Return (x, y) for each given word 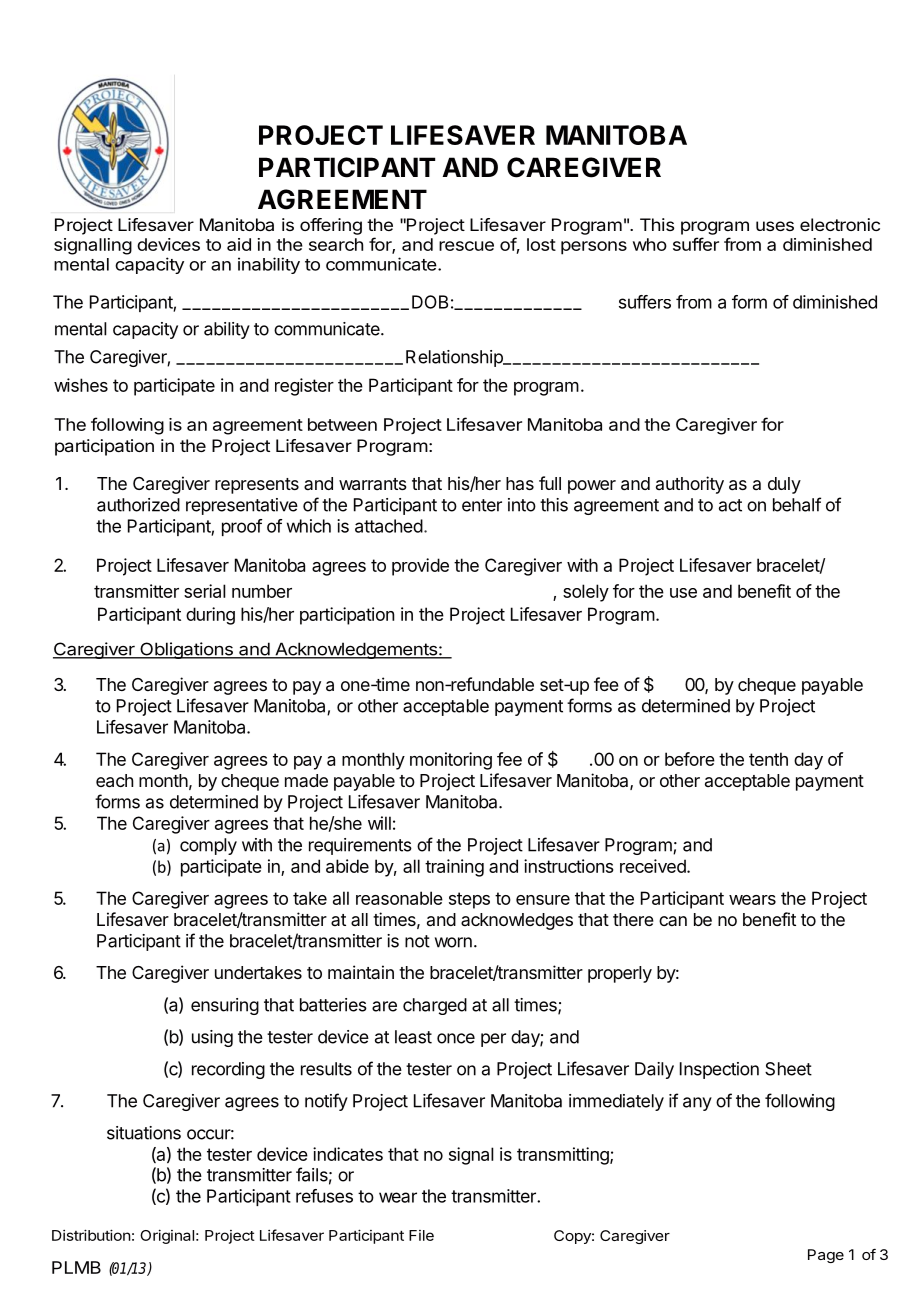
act (730, 505)
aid (239, 244)
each (114, 781)
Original (167, 1236)
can (673, 921)
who (650, 244)
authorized (138, 505)
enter (482, 505)
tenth (768, 759)
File (421, 1235)
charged (435, 1006)
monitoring (451, 761)
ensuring (225, 1006)
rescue (466, 246)
